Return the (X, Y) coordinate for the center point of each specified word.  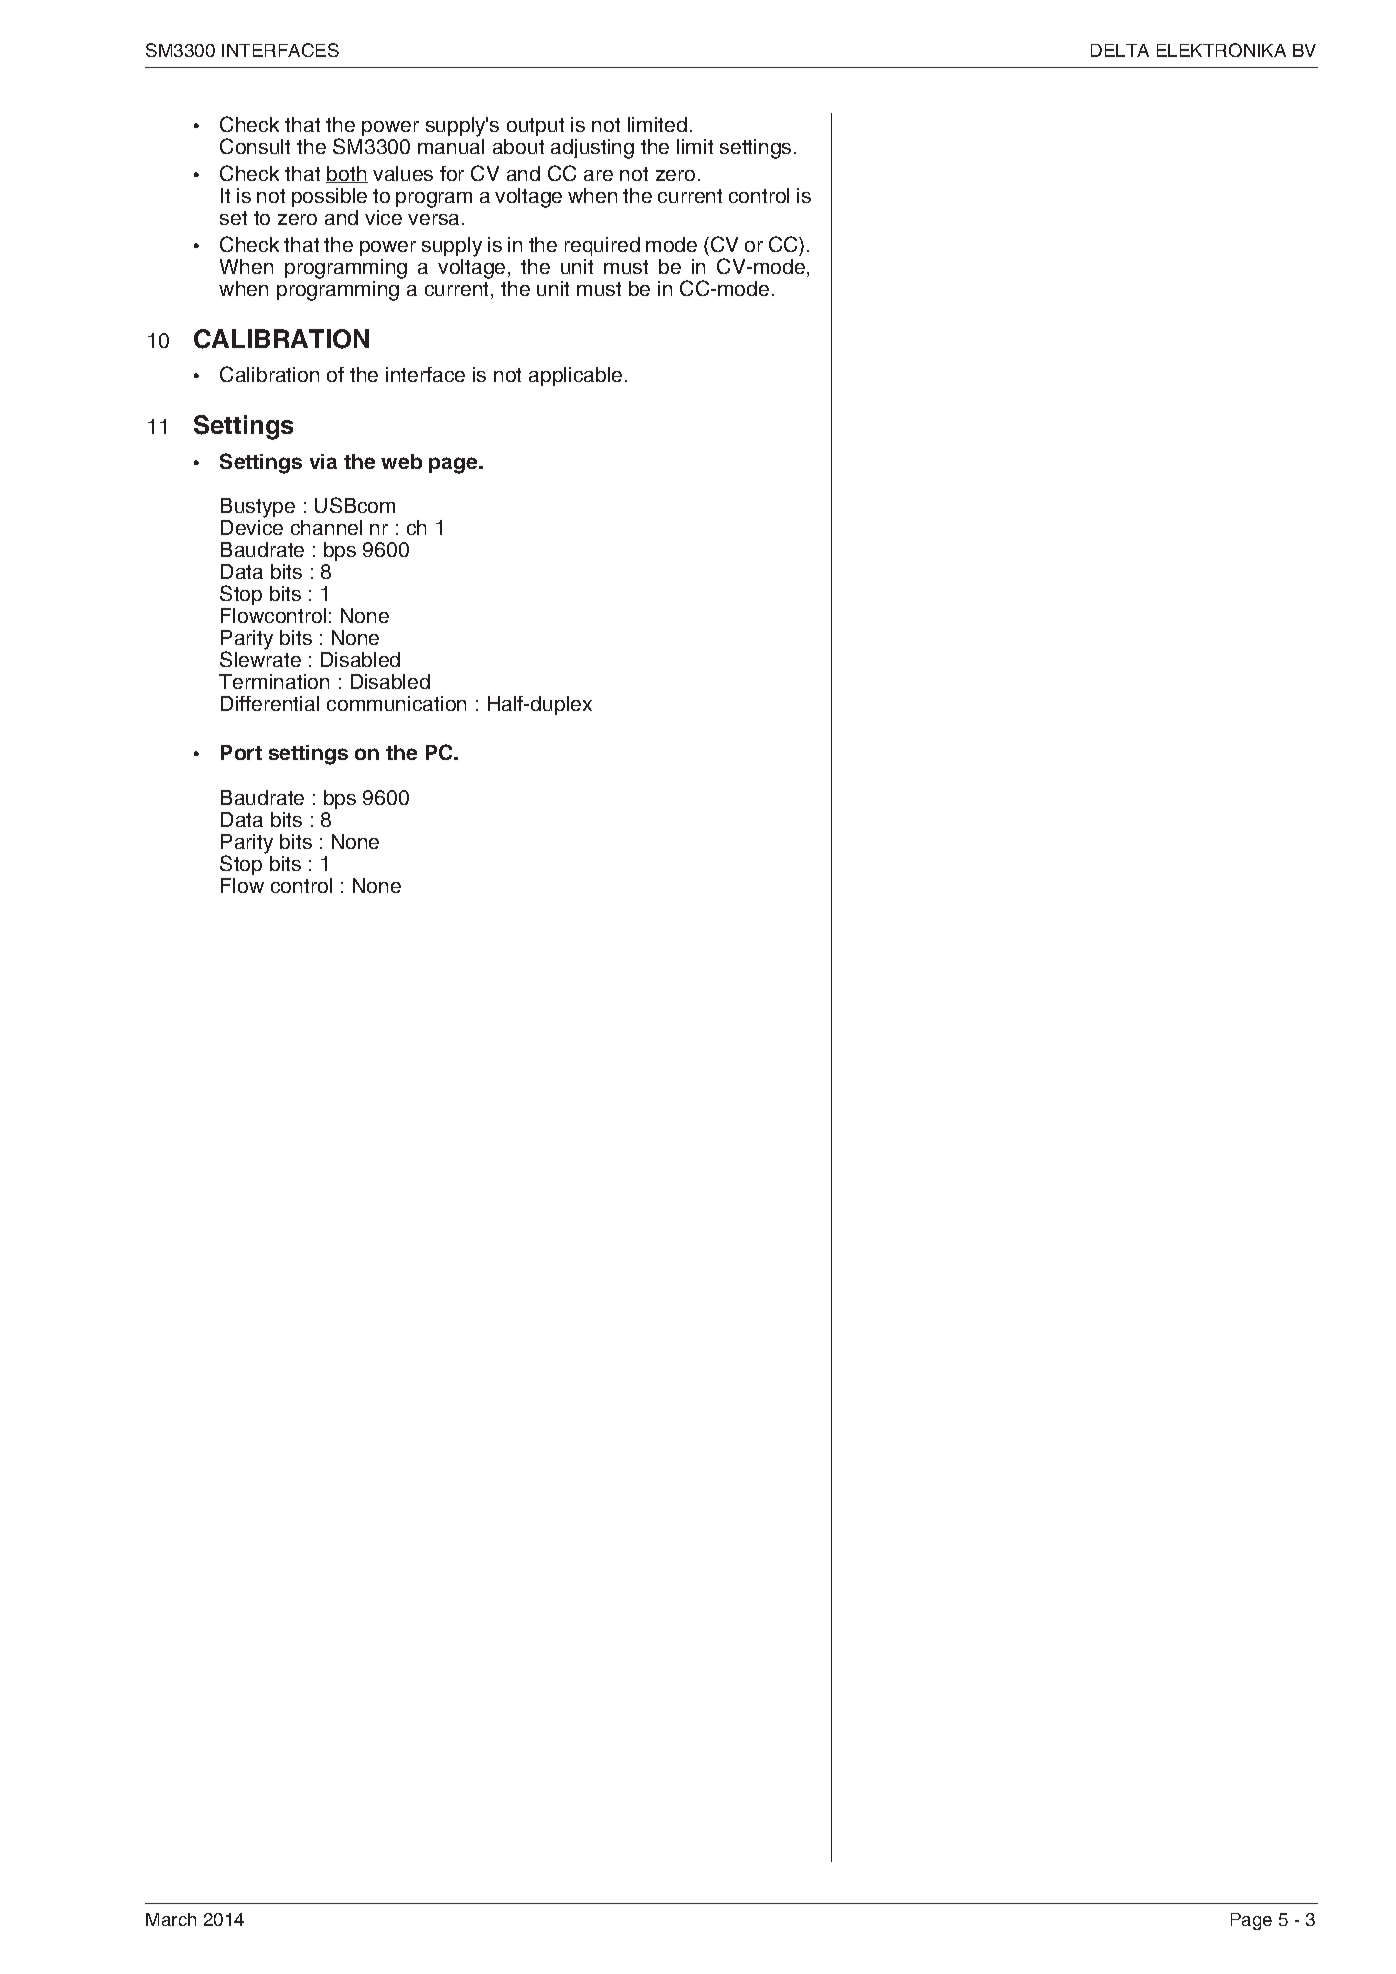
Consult (255, 146)
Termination (274, 681)
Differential (270, 703)
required (602, 246)
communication (396, 703)
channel (326, 527)
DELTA (1120, 50)
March (171, 1919)
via (323, 461)
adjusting (592, 149)
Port (241, 752)
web (401, 461)
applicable (575, 376)
